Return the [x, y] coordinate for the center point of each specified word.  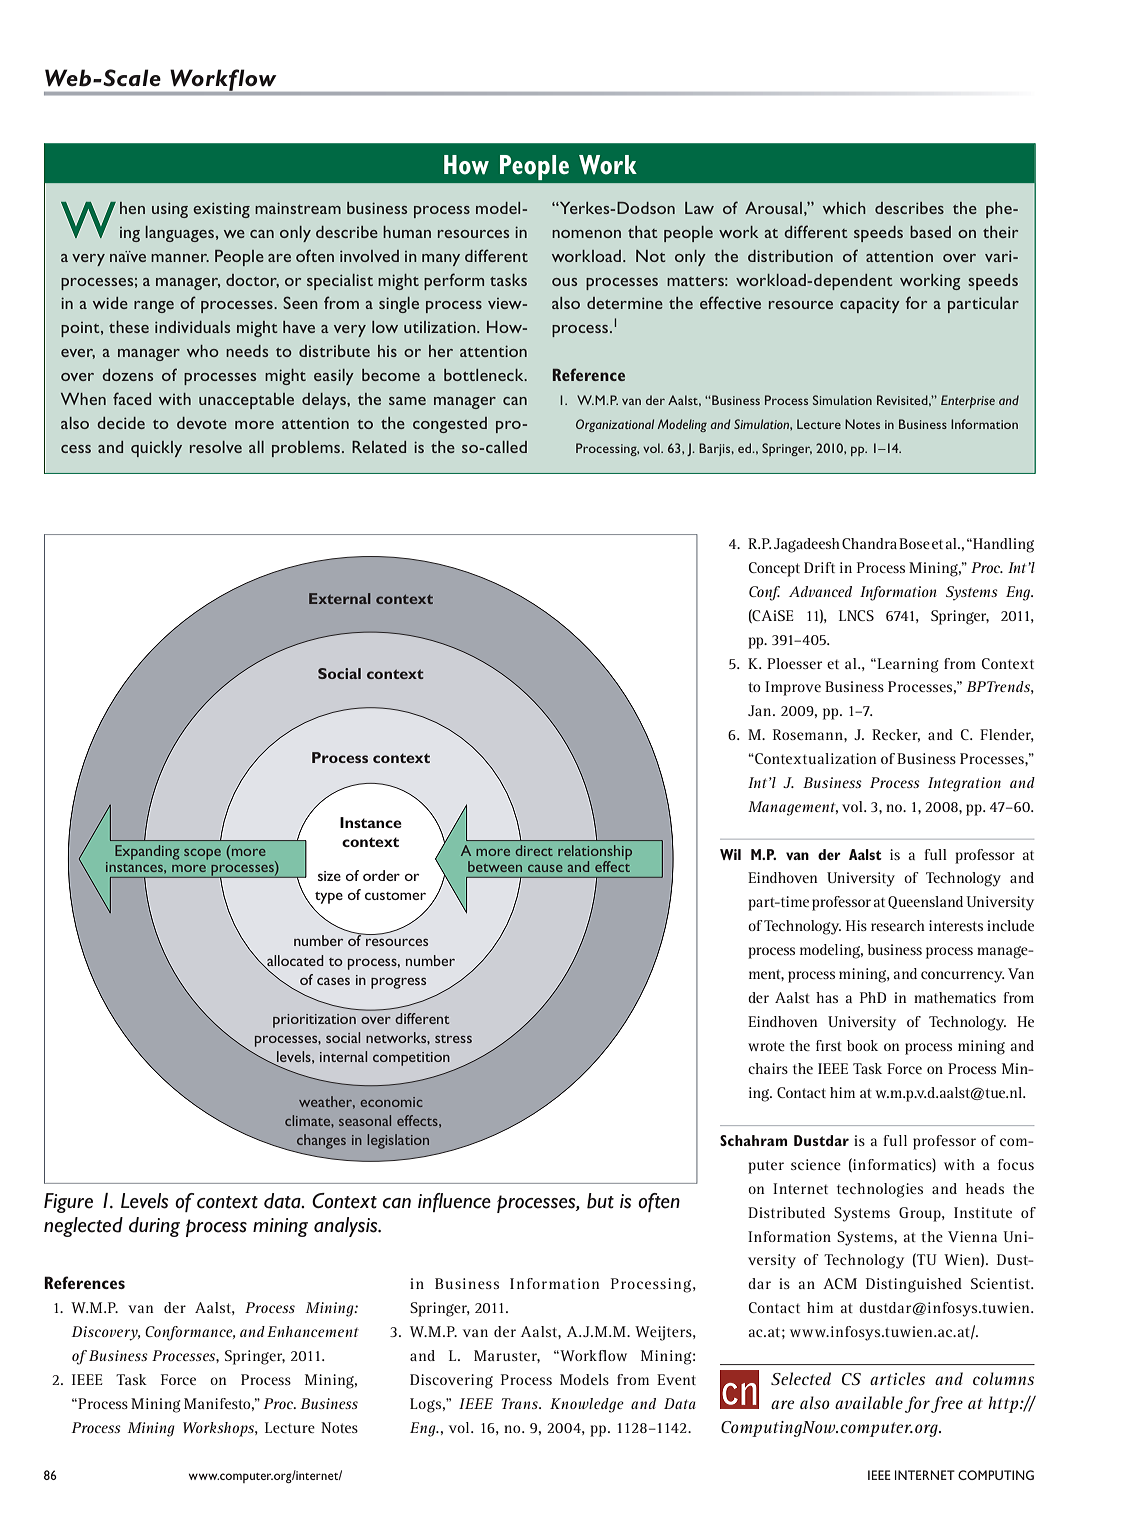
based [930, 232]
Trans [521, 1403]
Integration [964, 784]
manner [180, 258]
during [154, 1227]
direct [534, 850]
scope [202, 854]
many [441, 260]
